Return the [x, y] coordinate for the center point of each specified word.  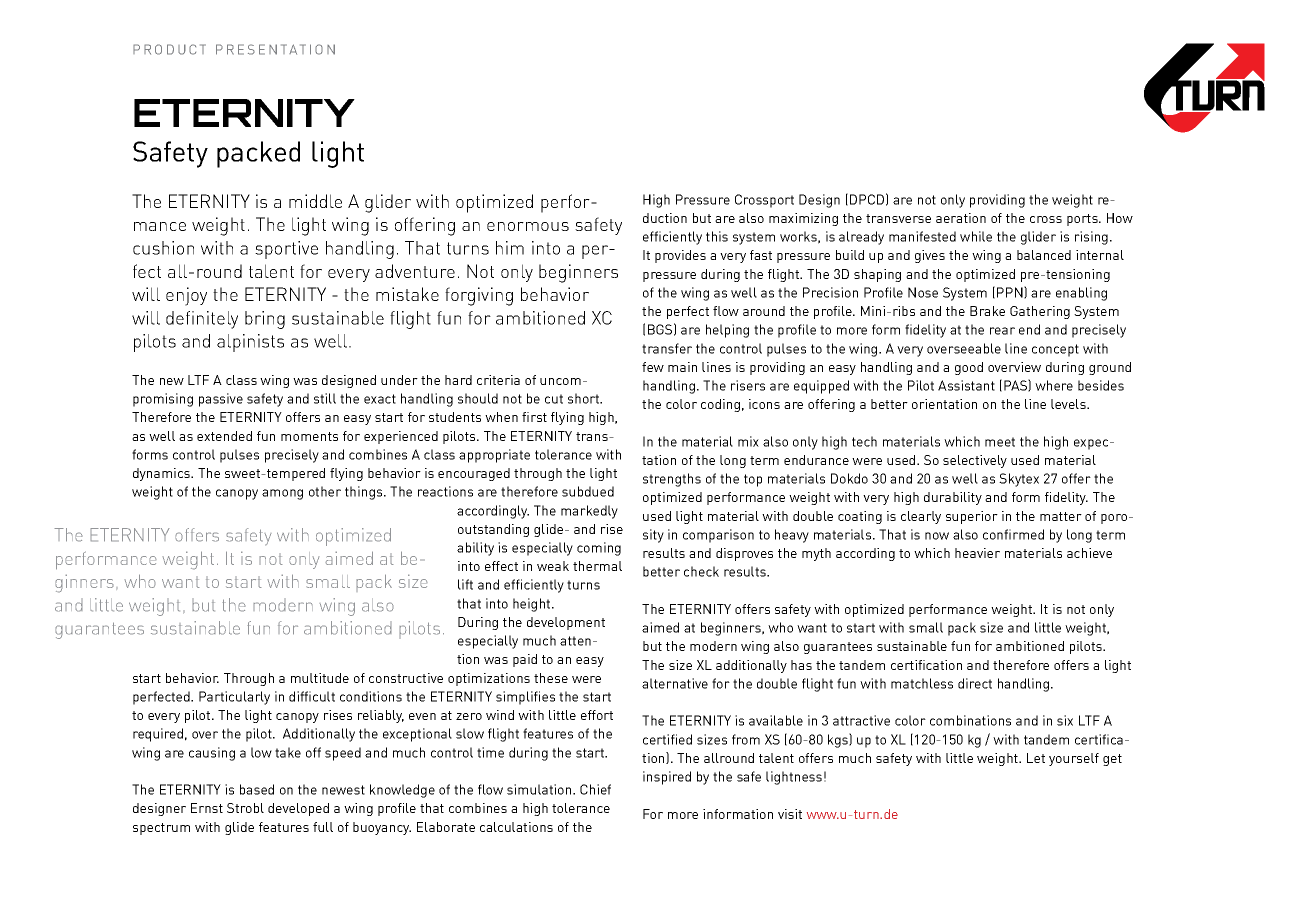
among [282, 494]
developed [298, 809]
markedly [589, 512]
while [976, 236]
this [717, 236]
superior [972, 517]
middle [315, 201]
